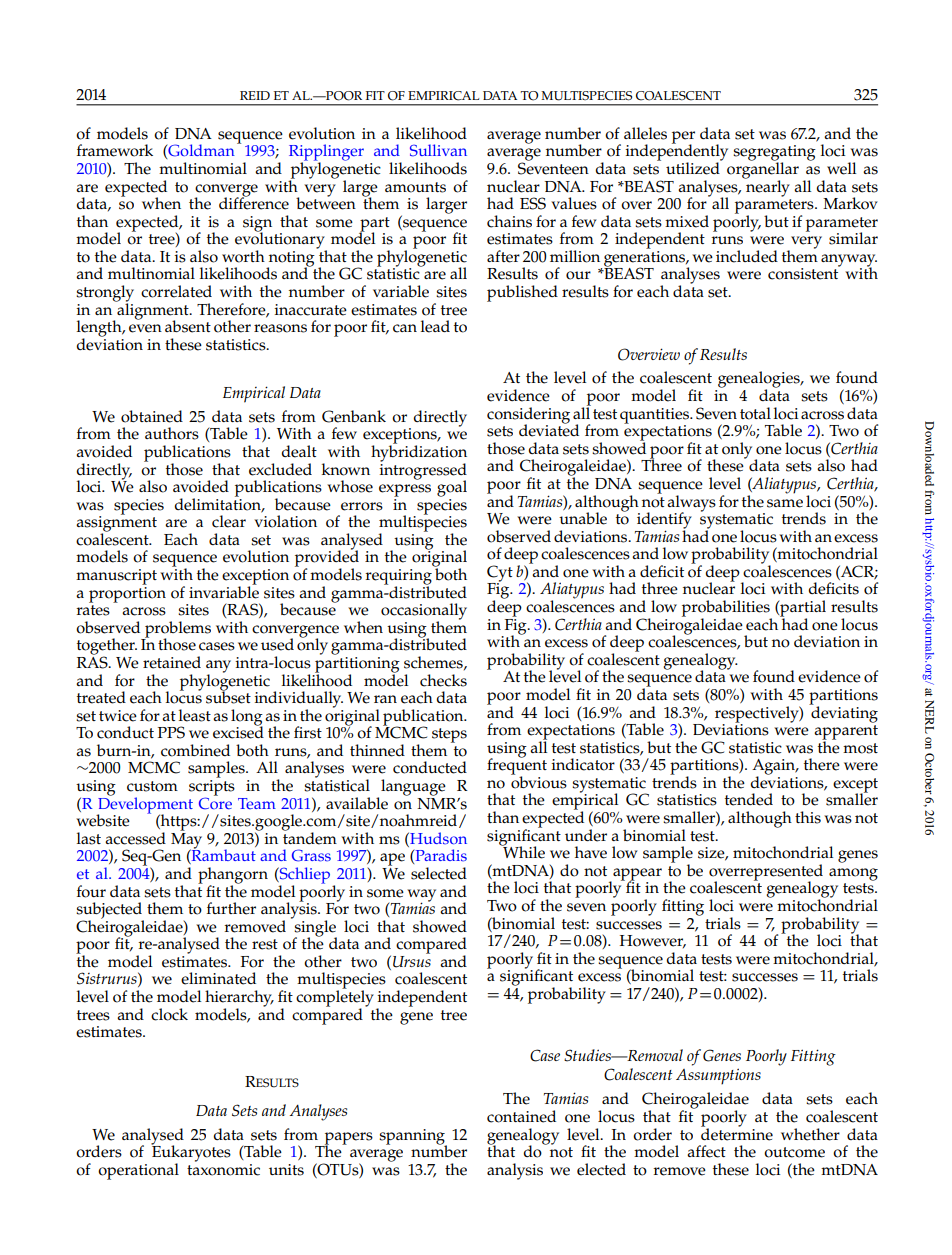  What do you see at coordinates (191, 1153) in the image?
I see `Eukaryotes` at bounding box center [191, 1153].
